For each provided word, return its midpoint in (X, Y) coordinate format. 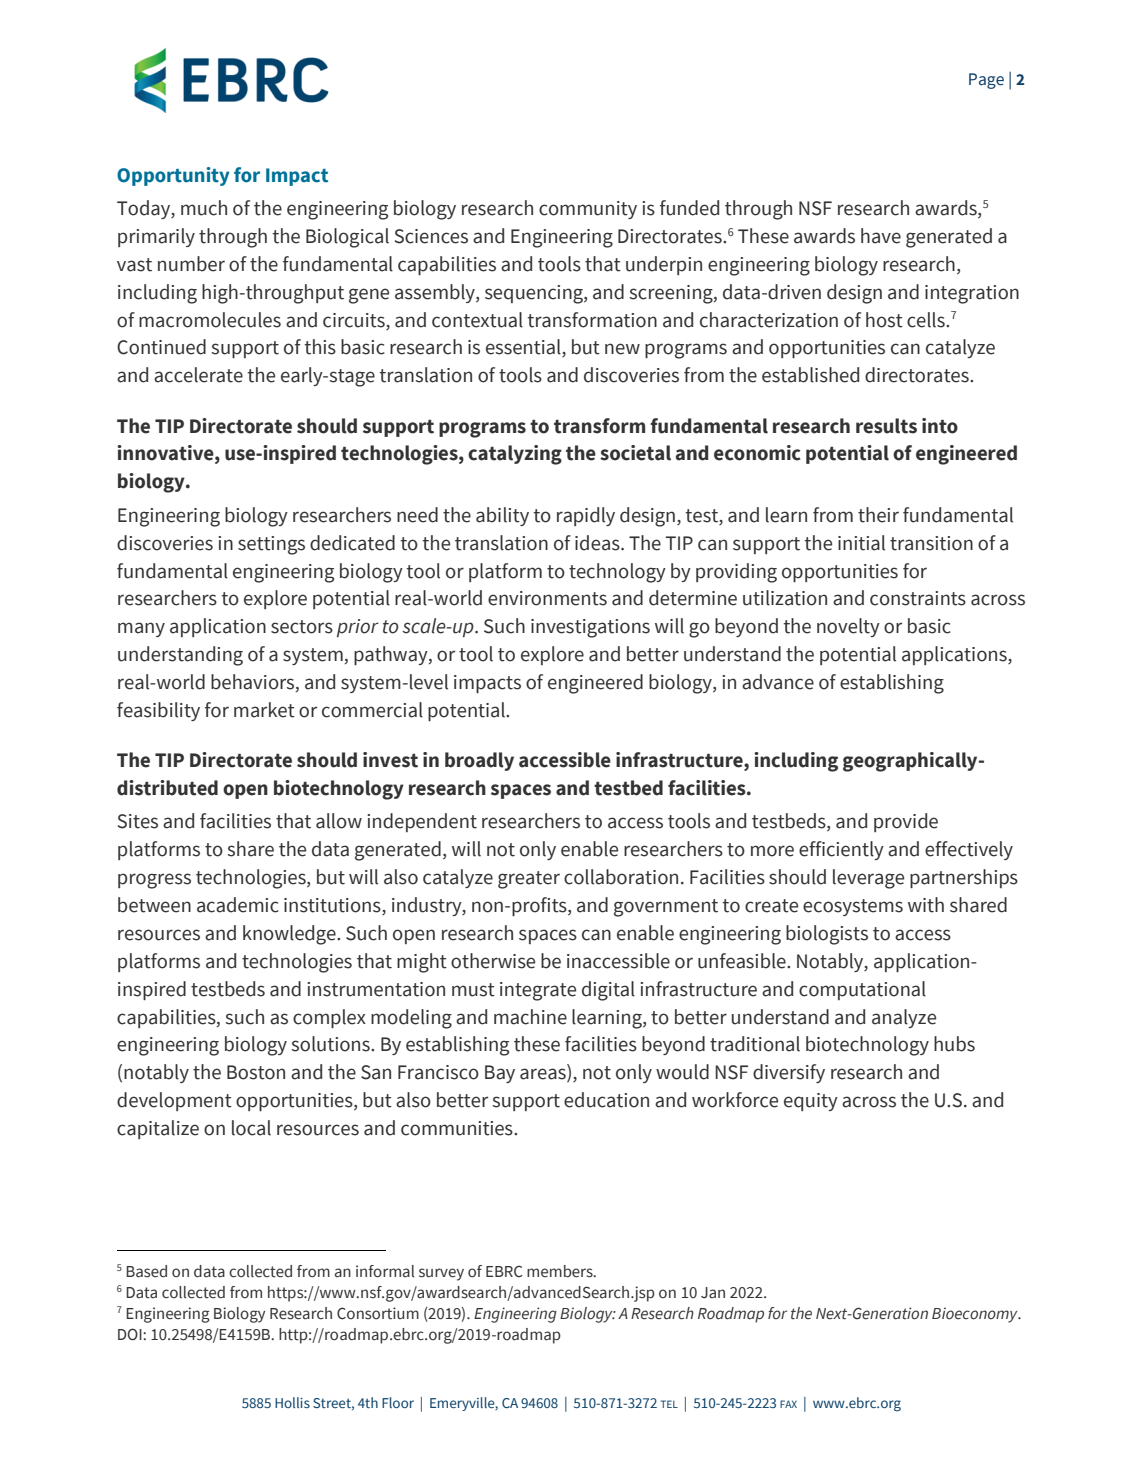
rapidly (586, 516)
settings (271, 545)
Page (986, 81)
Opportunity (173, 176)
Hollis (292, 1402)
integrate (538, 991)
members (561, 1271)
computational (862, 990)
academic (238, 905)
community (588, 210)
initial (861, 543)
